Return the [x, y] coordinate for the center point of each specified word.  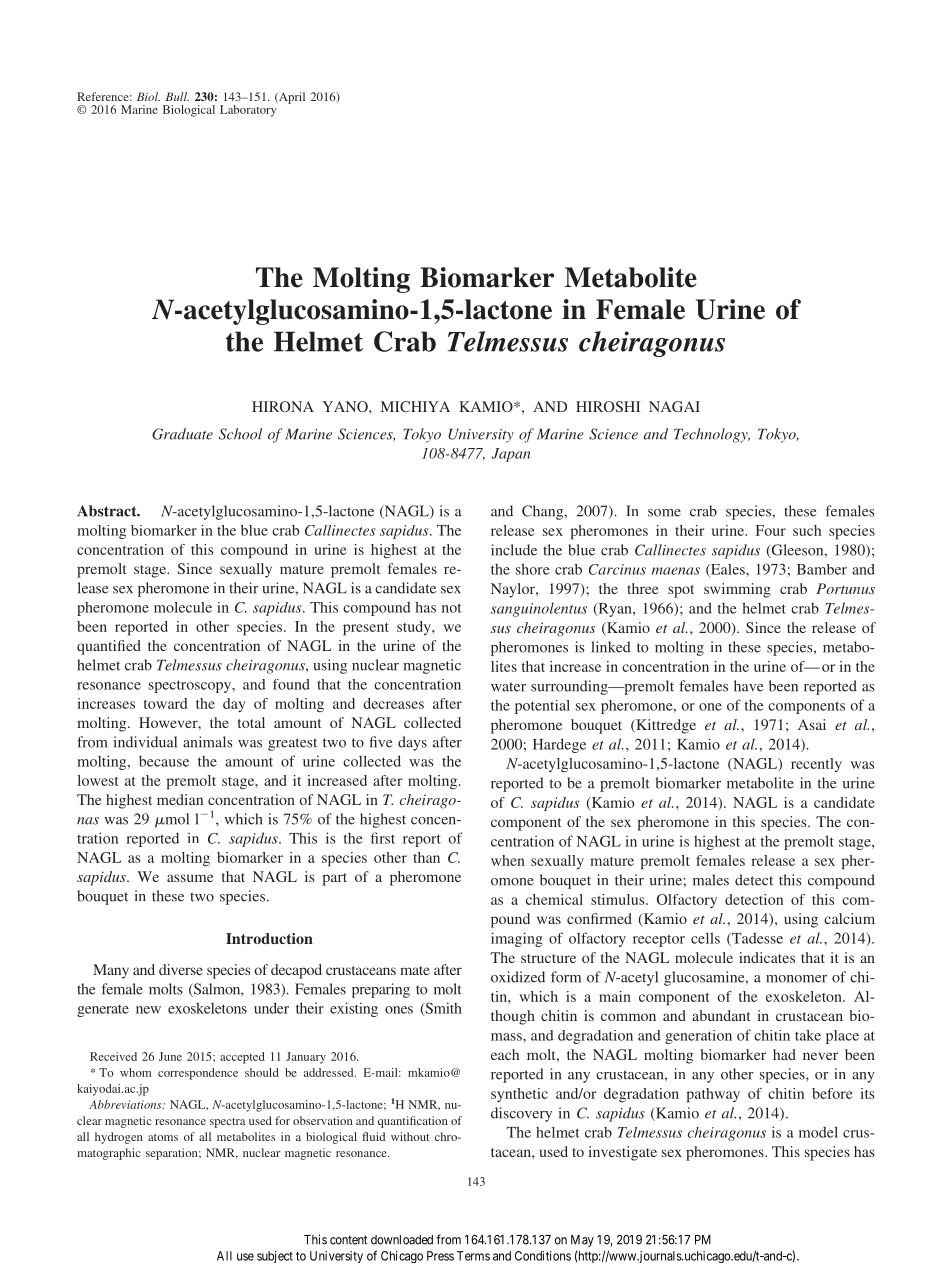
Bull [177, 96]
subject [275, 1257]
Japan [510, 455]
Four [771, 530]
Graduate [182, 434]
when [508, 860]
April [291, 98]
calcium [849, 918]
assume [190, 878]
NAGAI [674, 406]
